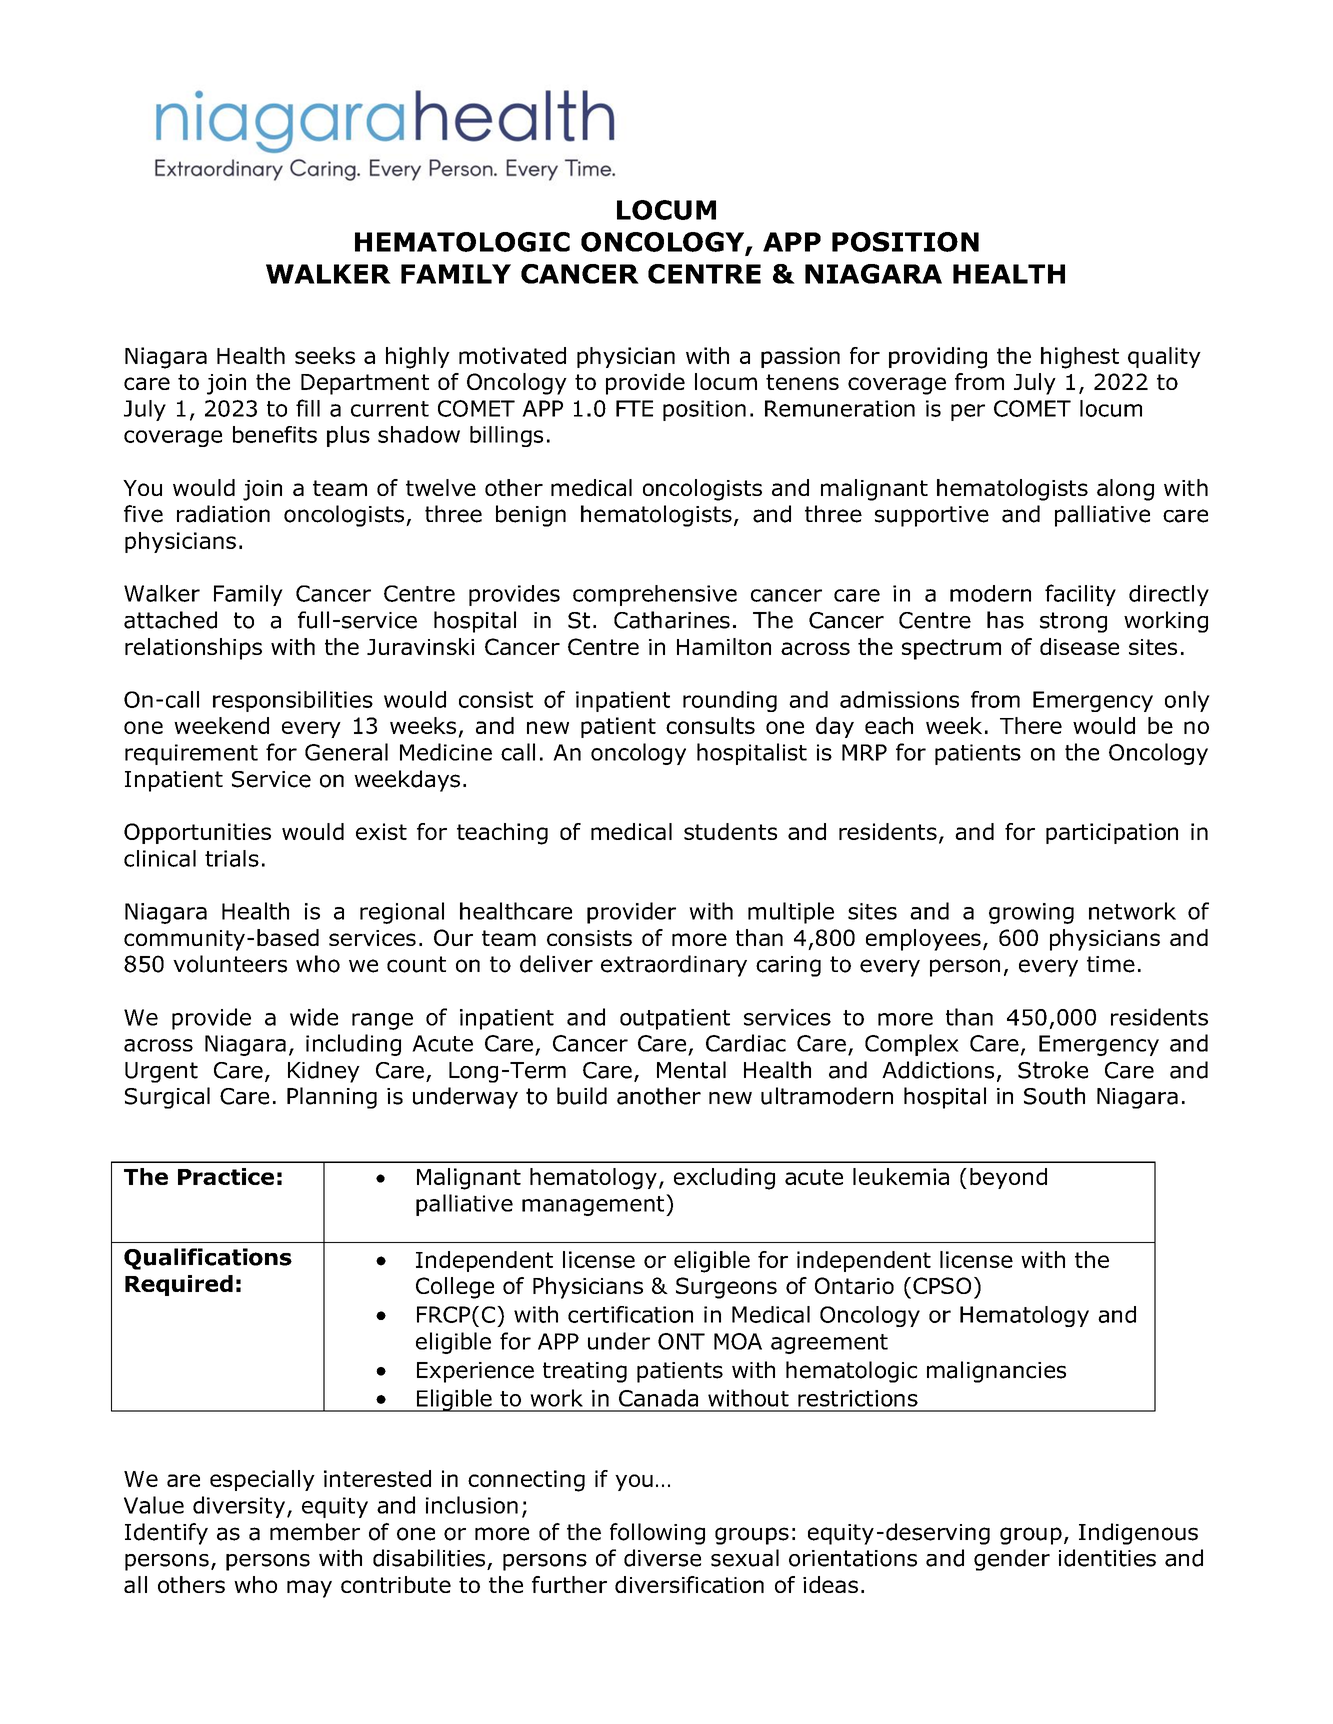 This document has width=1333, height=1724. Describe the element at coordinates (1080, 358) in the document. I see `highest` at that location.
